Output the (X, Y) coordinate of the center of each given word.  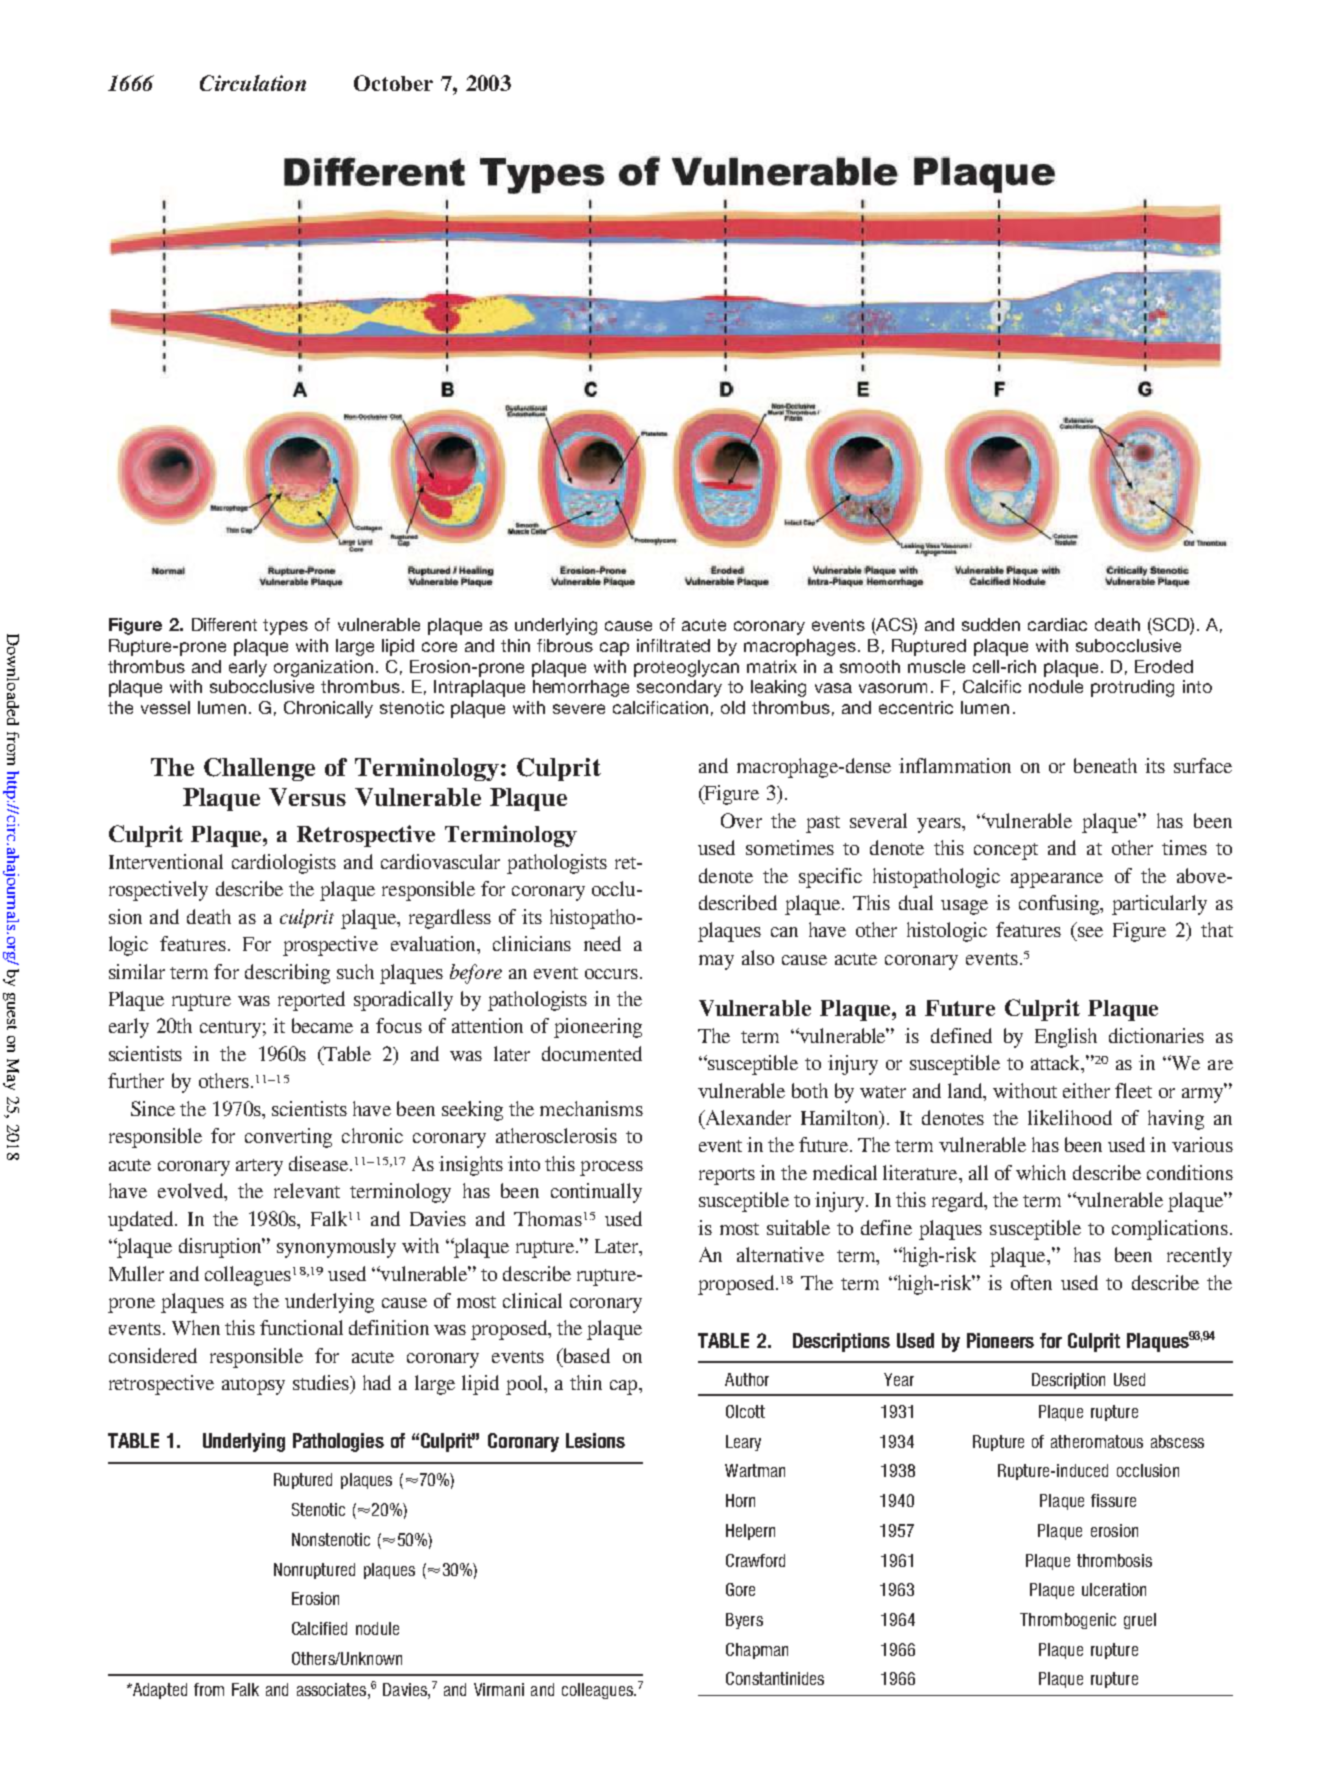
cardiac (1057, 624)
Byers (744, 1621)
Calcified (319, 1628)
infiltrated (673, 645)
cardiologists (284, 864)
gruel (1140, 1621)
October (393, 83)
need (602, 943)
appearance (1057, 880)
